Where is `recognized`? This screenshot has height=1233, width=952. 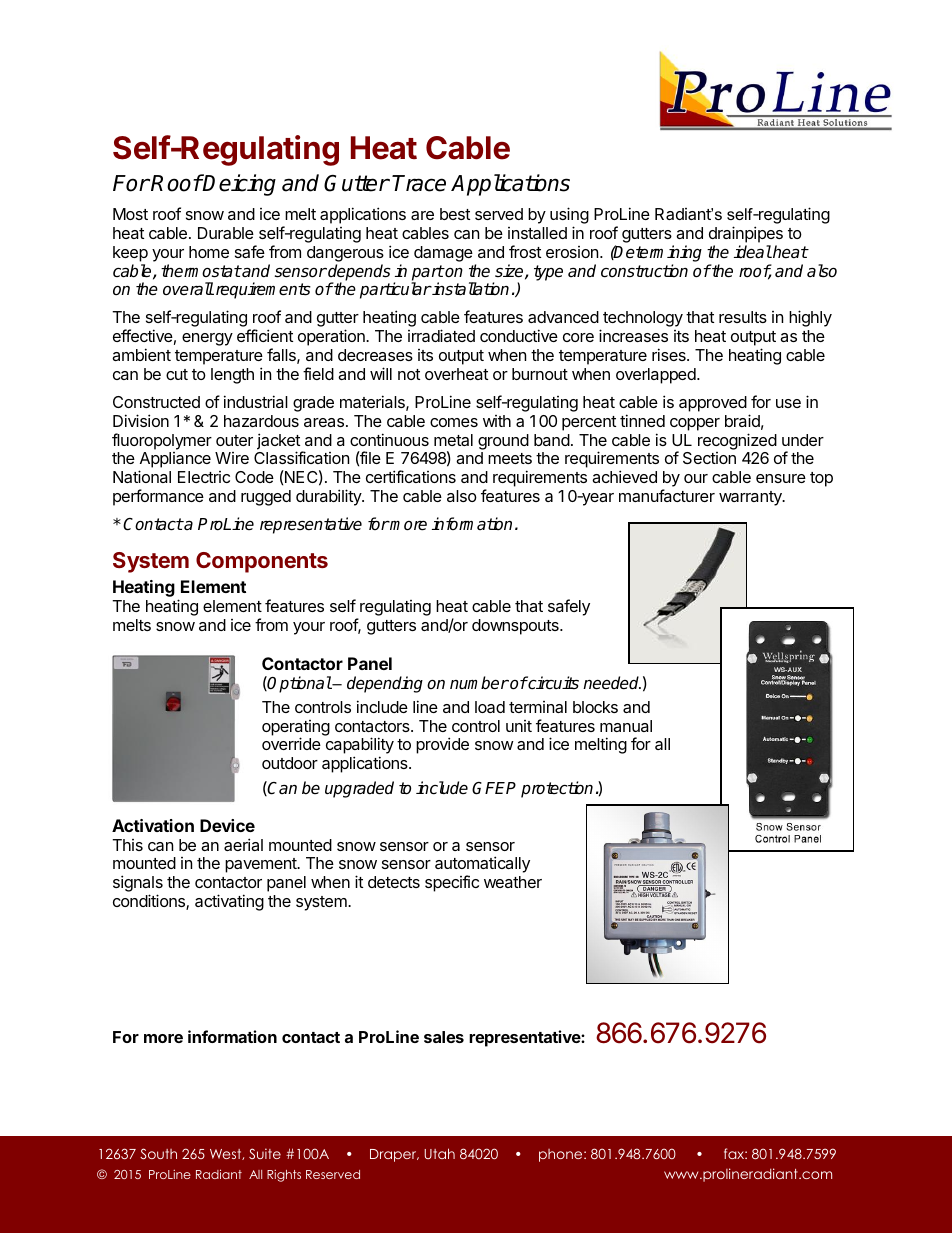 recognized is located at coordinates (737, 441).
